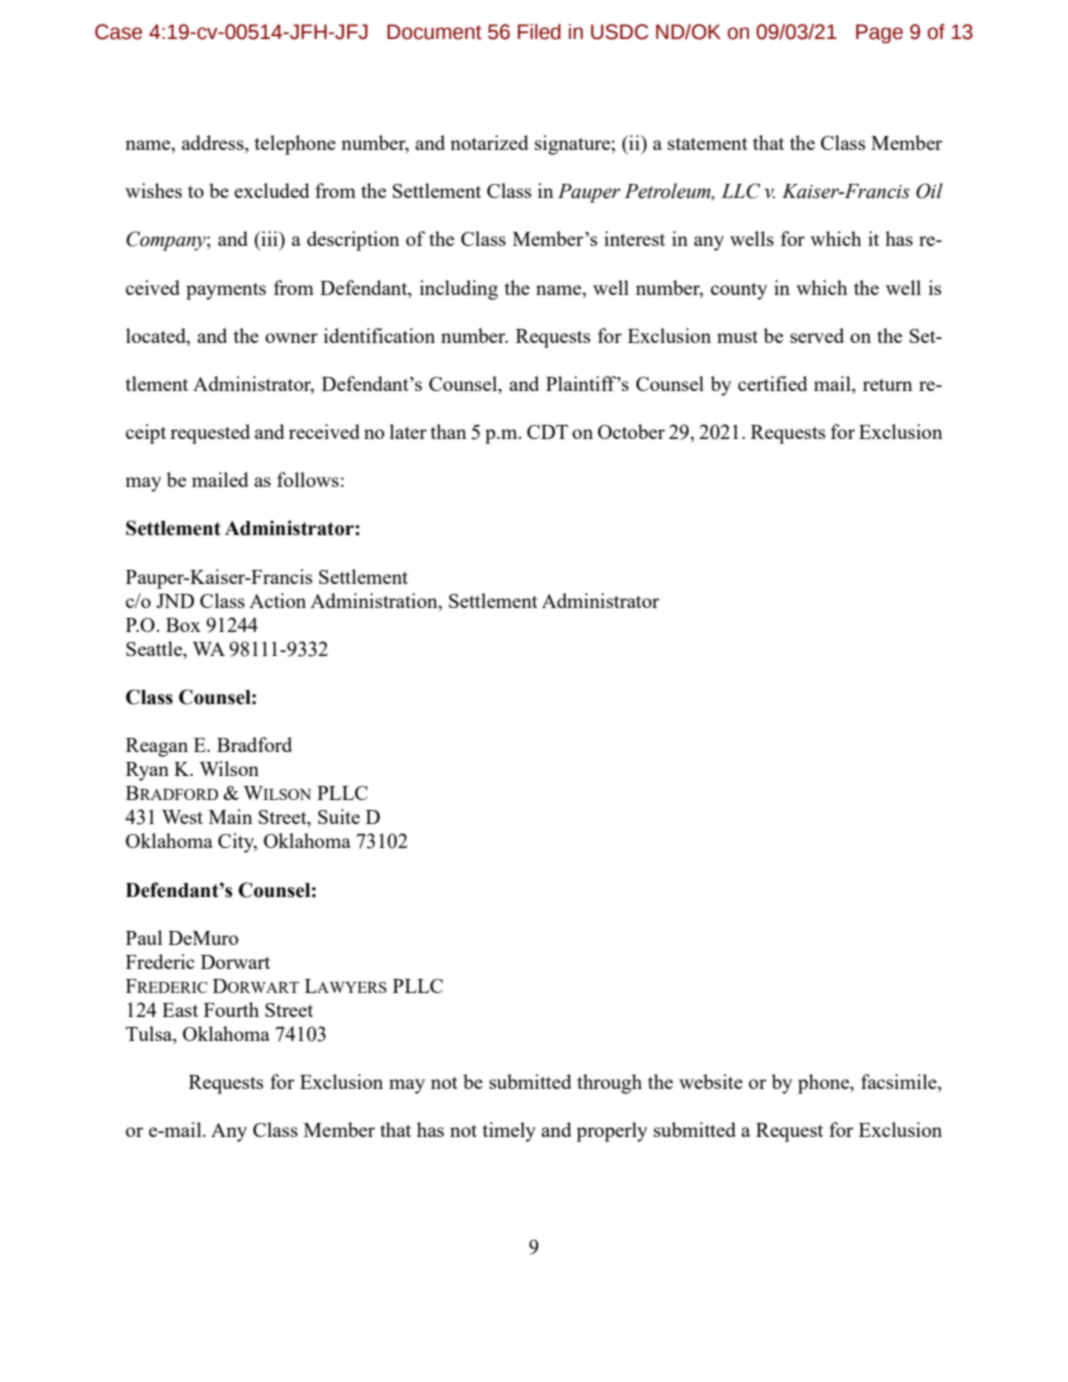  I want to click on Filed, so click(539, 32).
